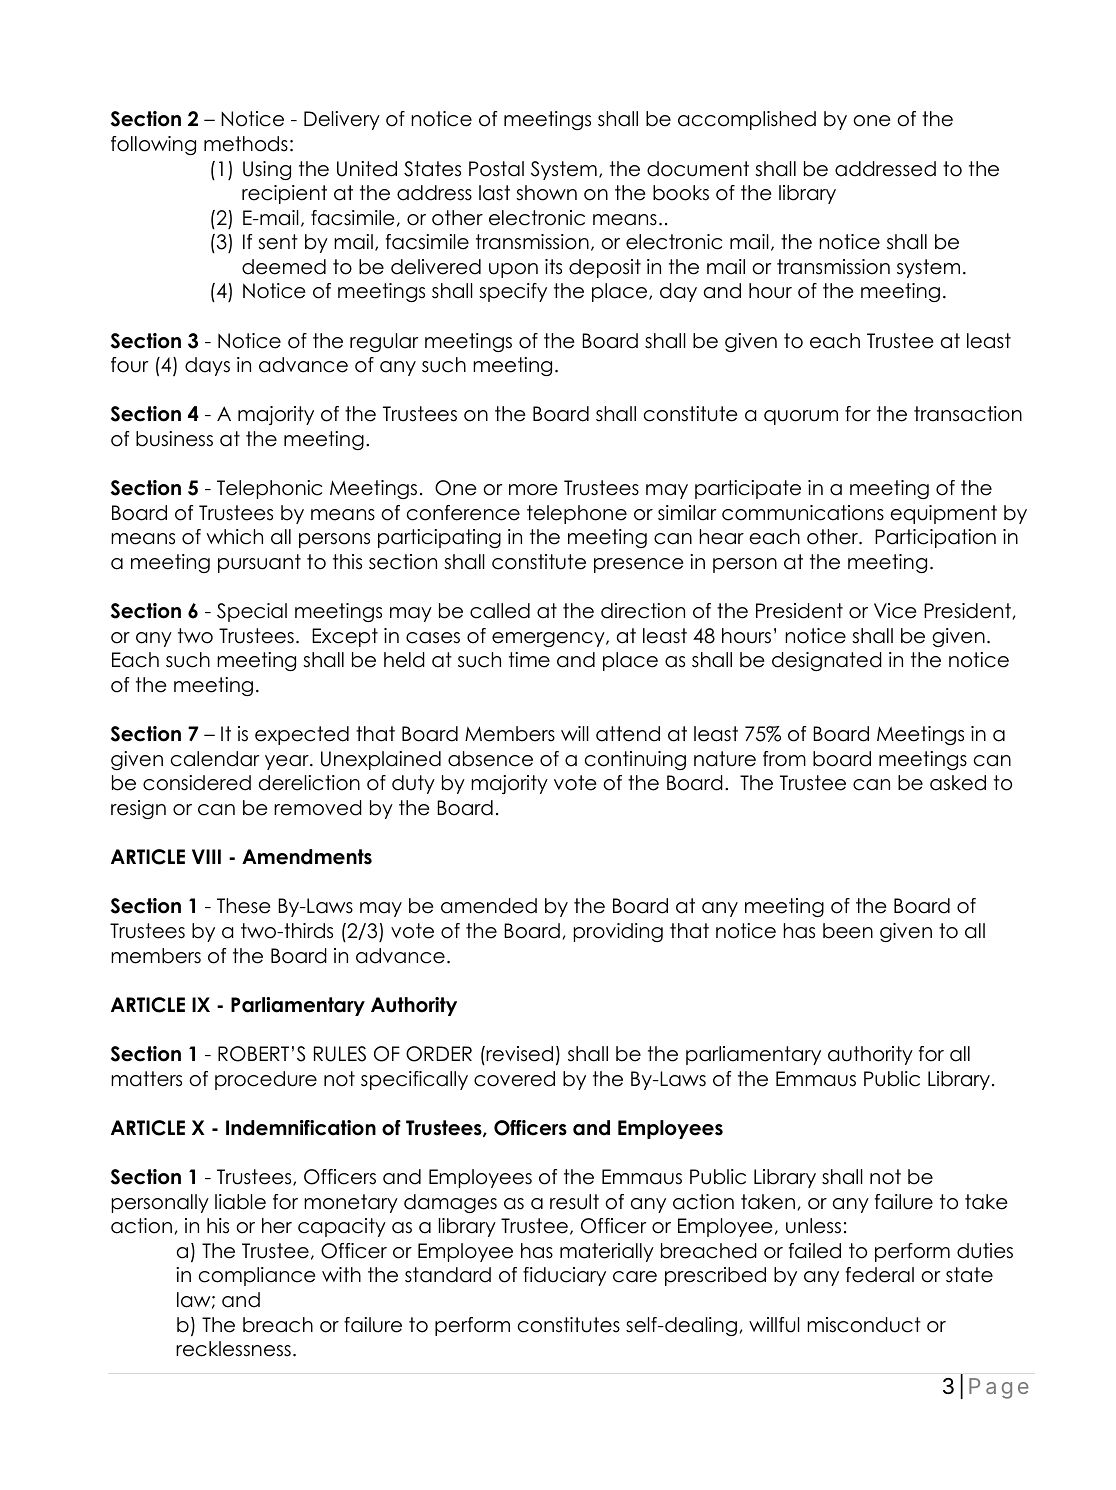  Describe the element at coordinates (246, 144) in the page. I see `methods` at that location.
